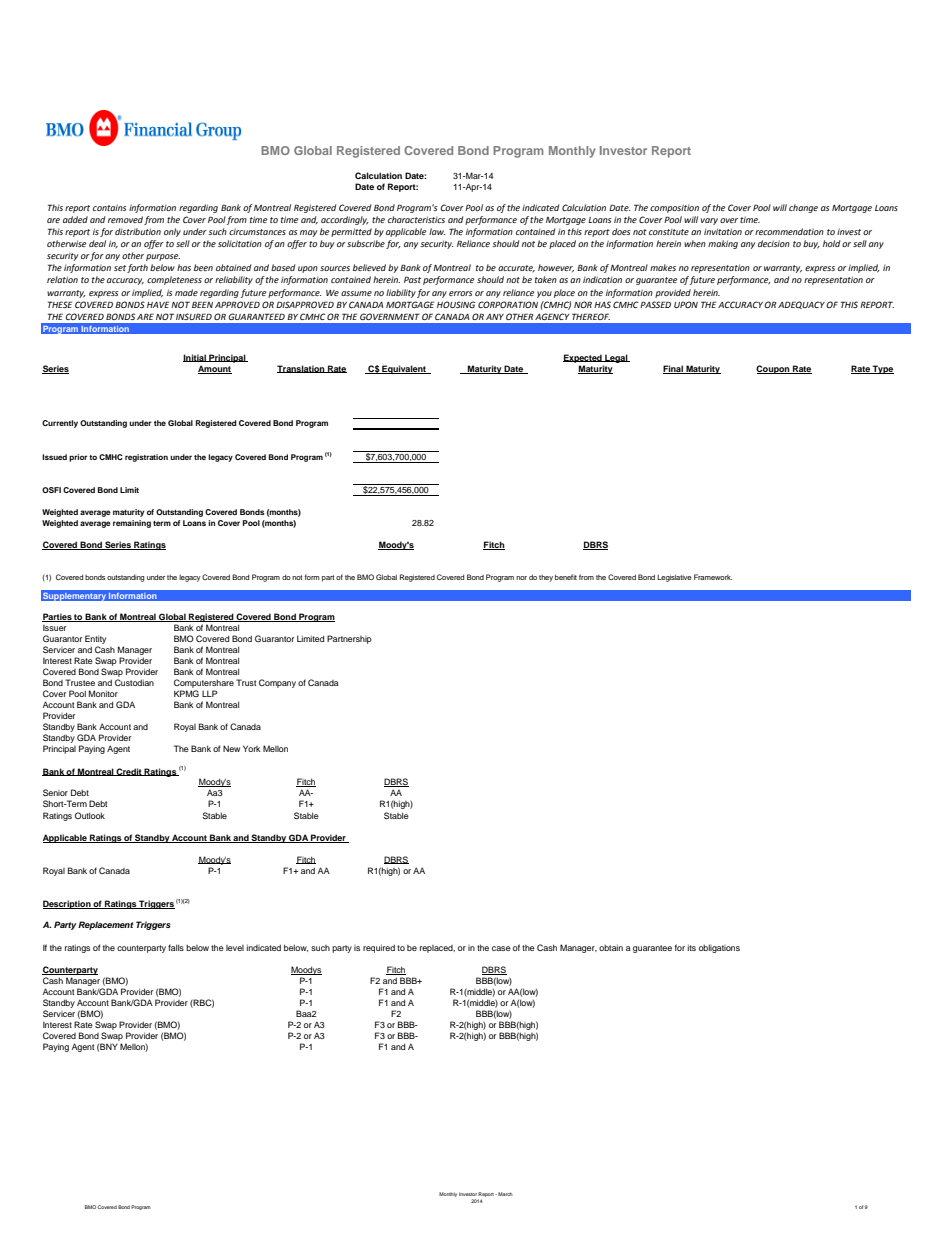 The width and height of the screenshot is (952, 1233). I want to click on case, so click(501, 948).
